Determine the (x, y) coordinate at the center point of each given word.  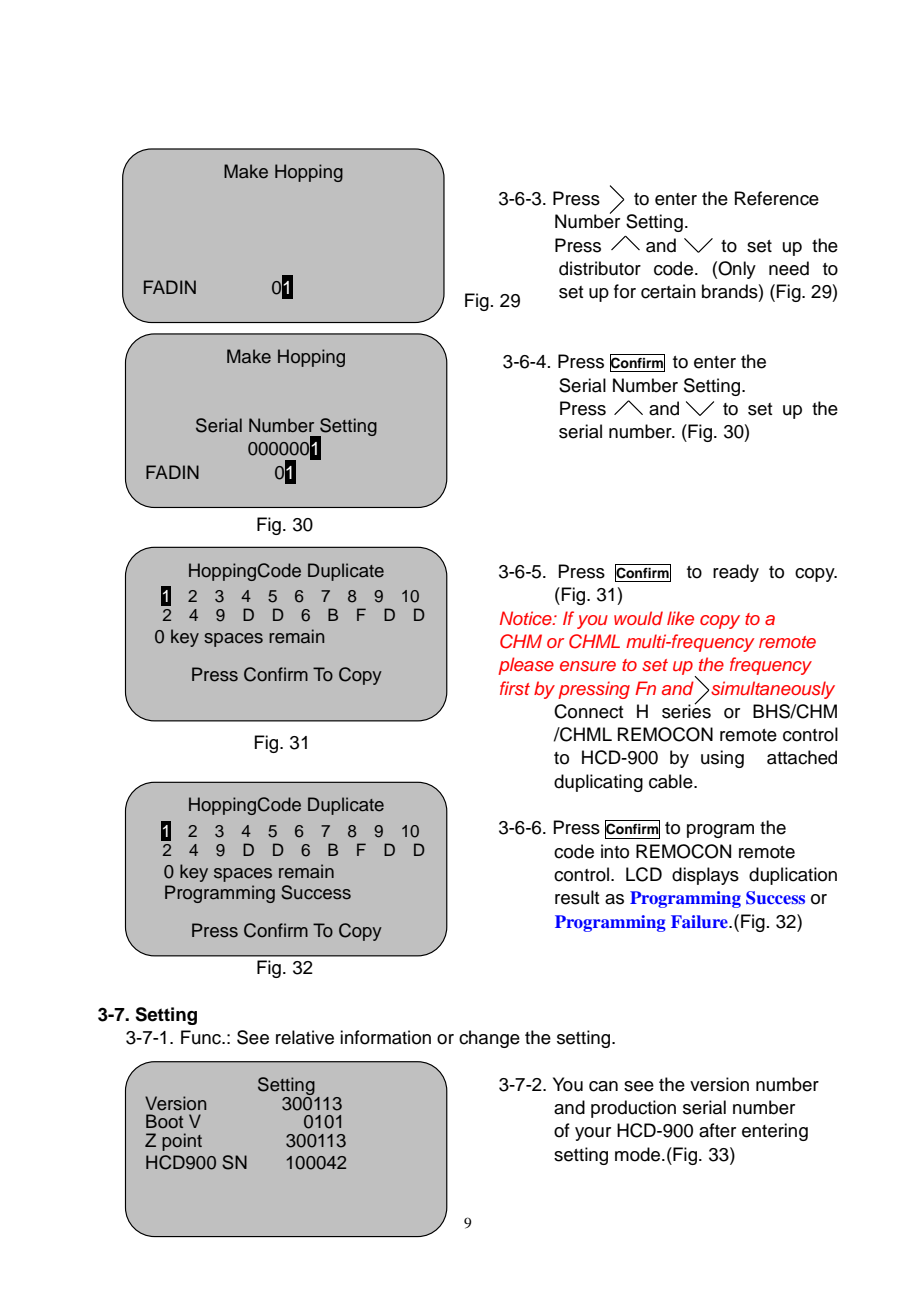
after (717, 1130)
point (182, 1142)
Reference (777, 198)
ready (736, 573)
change (489, 1039)
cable (672, 781)
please (526, 666)
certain (668, 291)
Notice (527, 618)
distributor (600, 268)
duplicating (598, 783)
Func (202, 1037)
